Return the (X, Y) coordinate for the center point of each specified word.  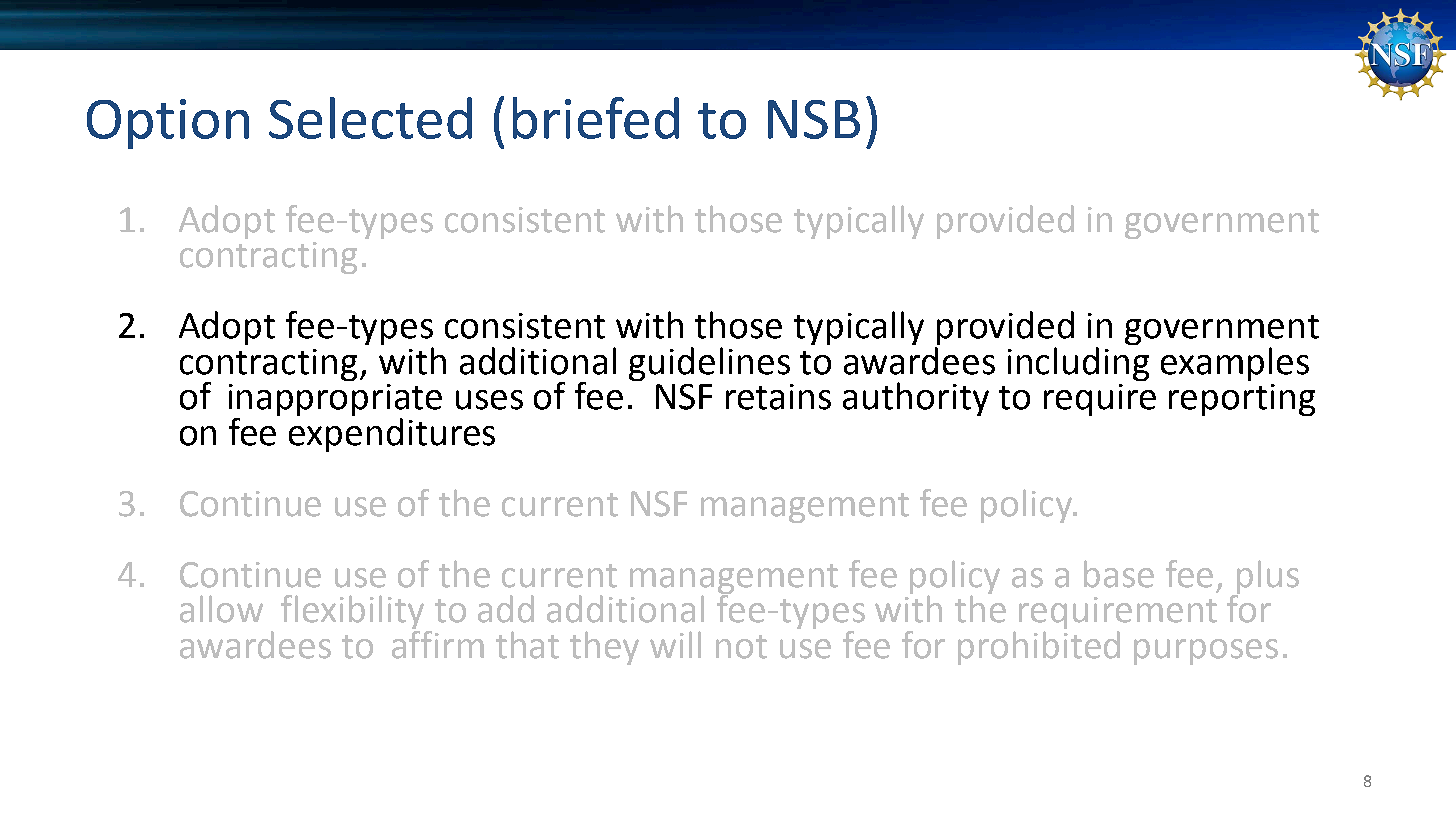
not (741, 647)
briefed (596, 118)
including (1078, 362)
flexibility (354, 613)
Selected (370, 118)
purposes (1206, 652)
